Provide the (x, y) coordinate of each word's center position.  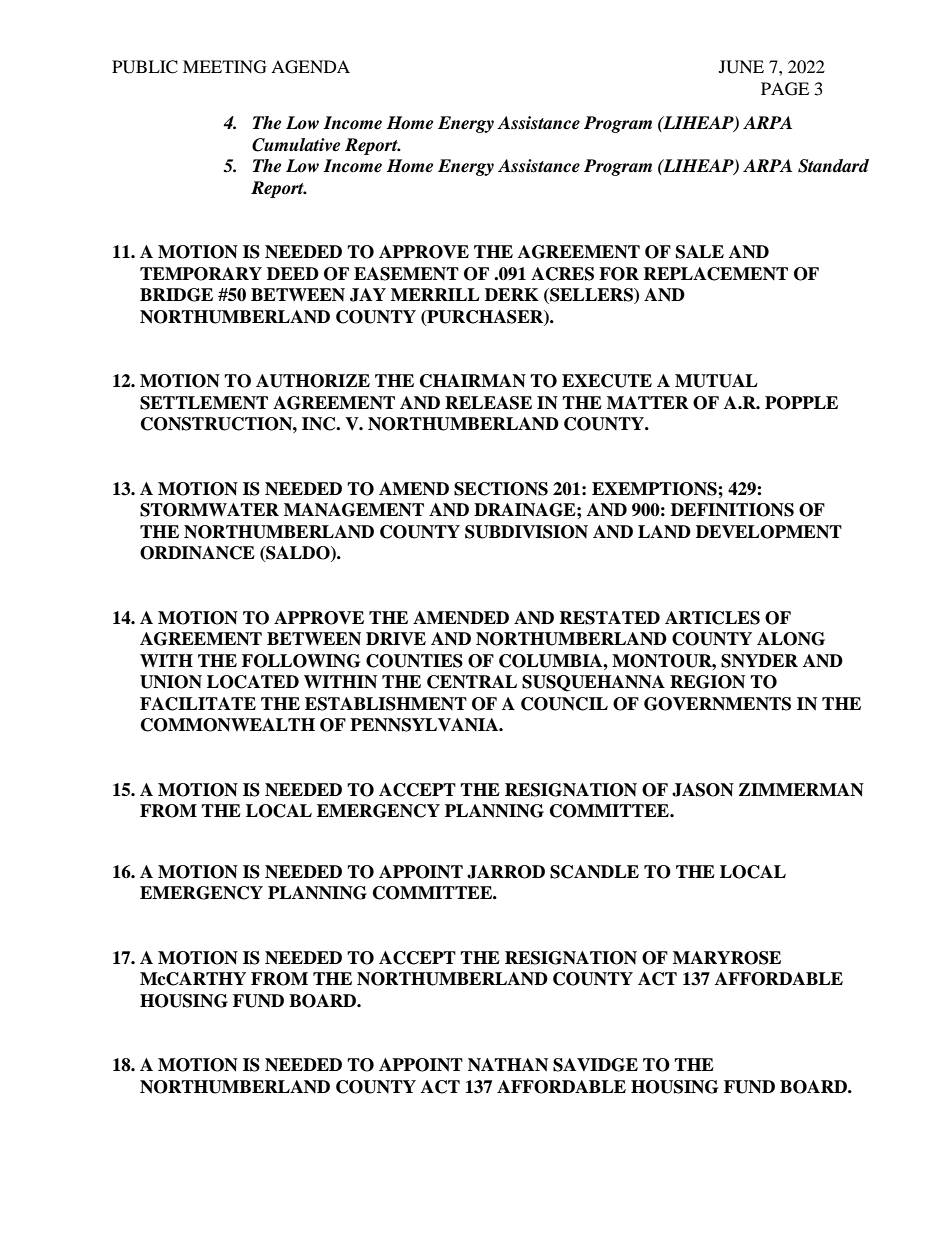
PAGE (785, 89)
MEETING (225, 67)
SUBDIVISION (526, 532)
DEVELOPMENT (769, 532)
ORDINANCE (197, 553)
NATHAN (508, 1065)
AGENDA (310, 67)
